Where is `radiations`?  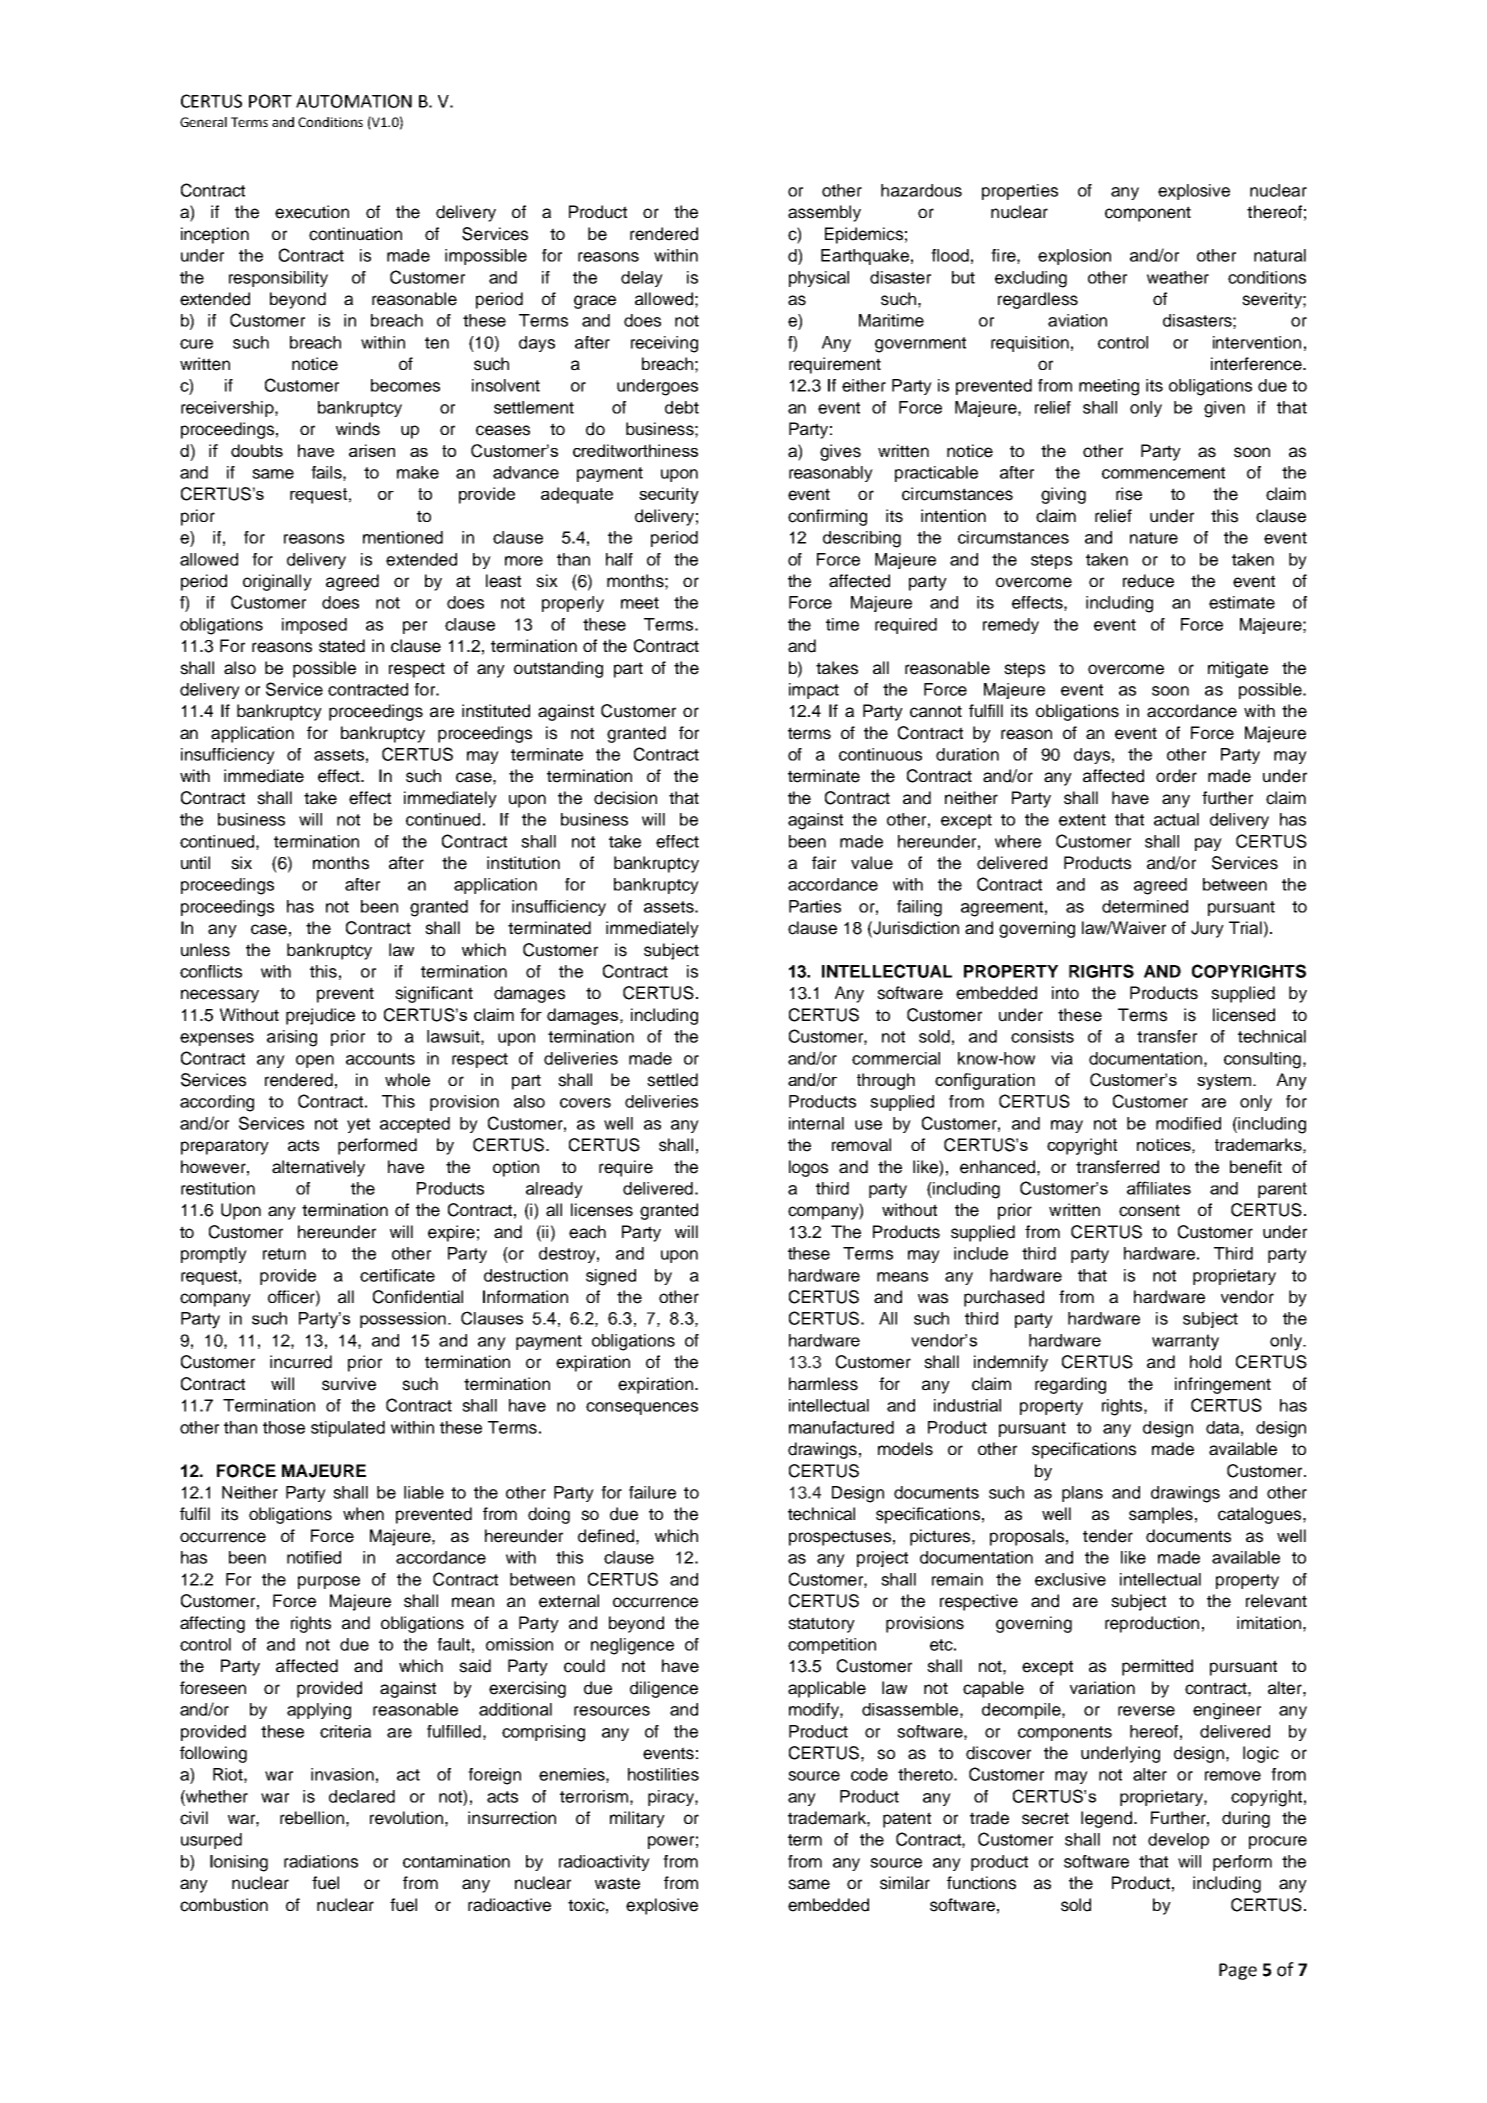 radiations is located at coordinates (321, 1861).
